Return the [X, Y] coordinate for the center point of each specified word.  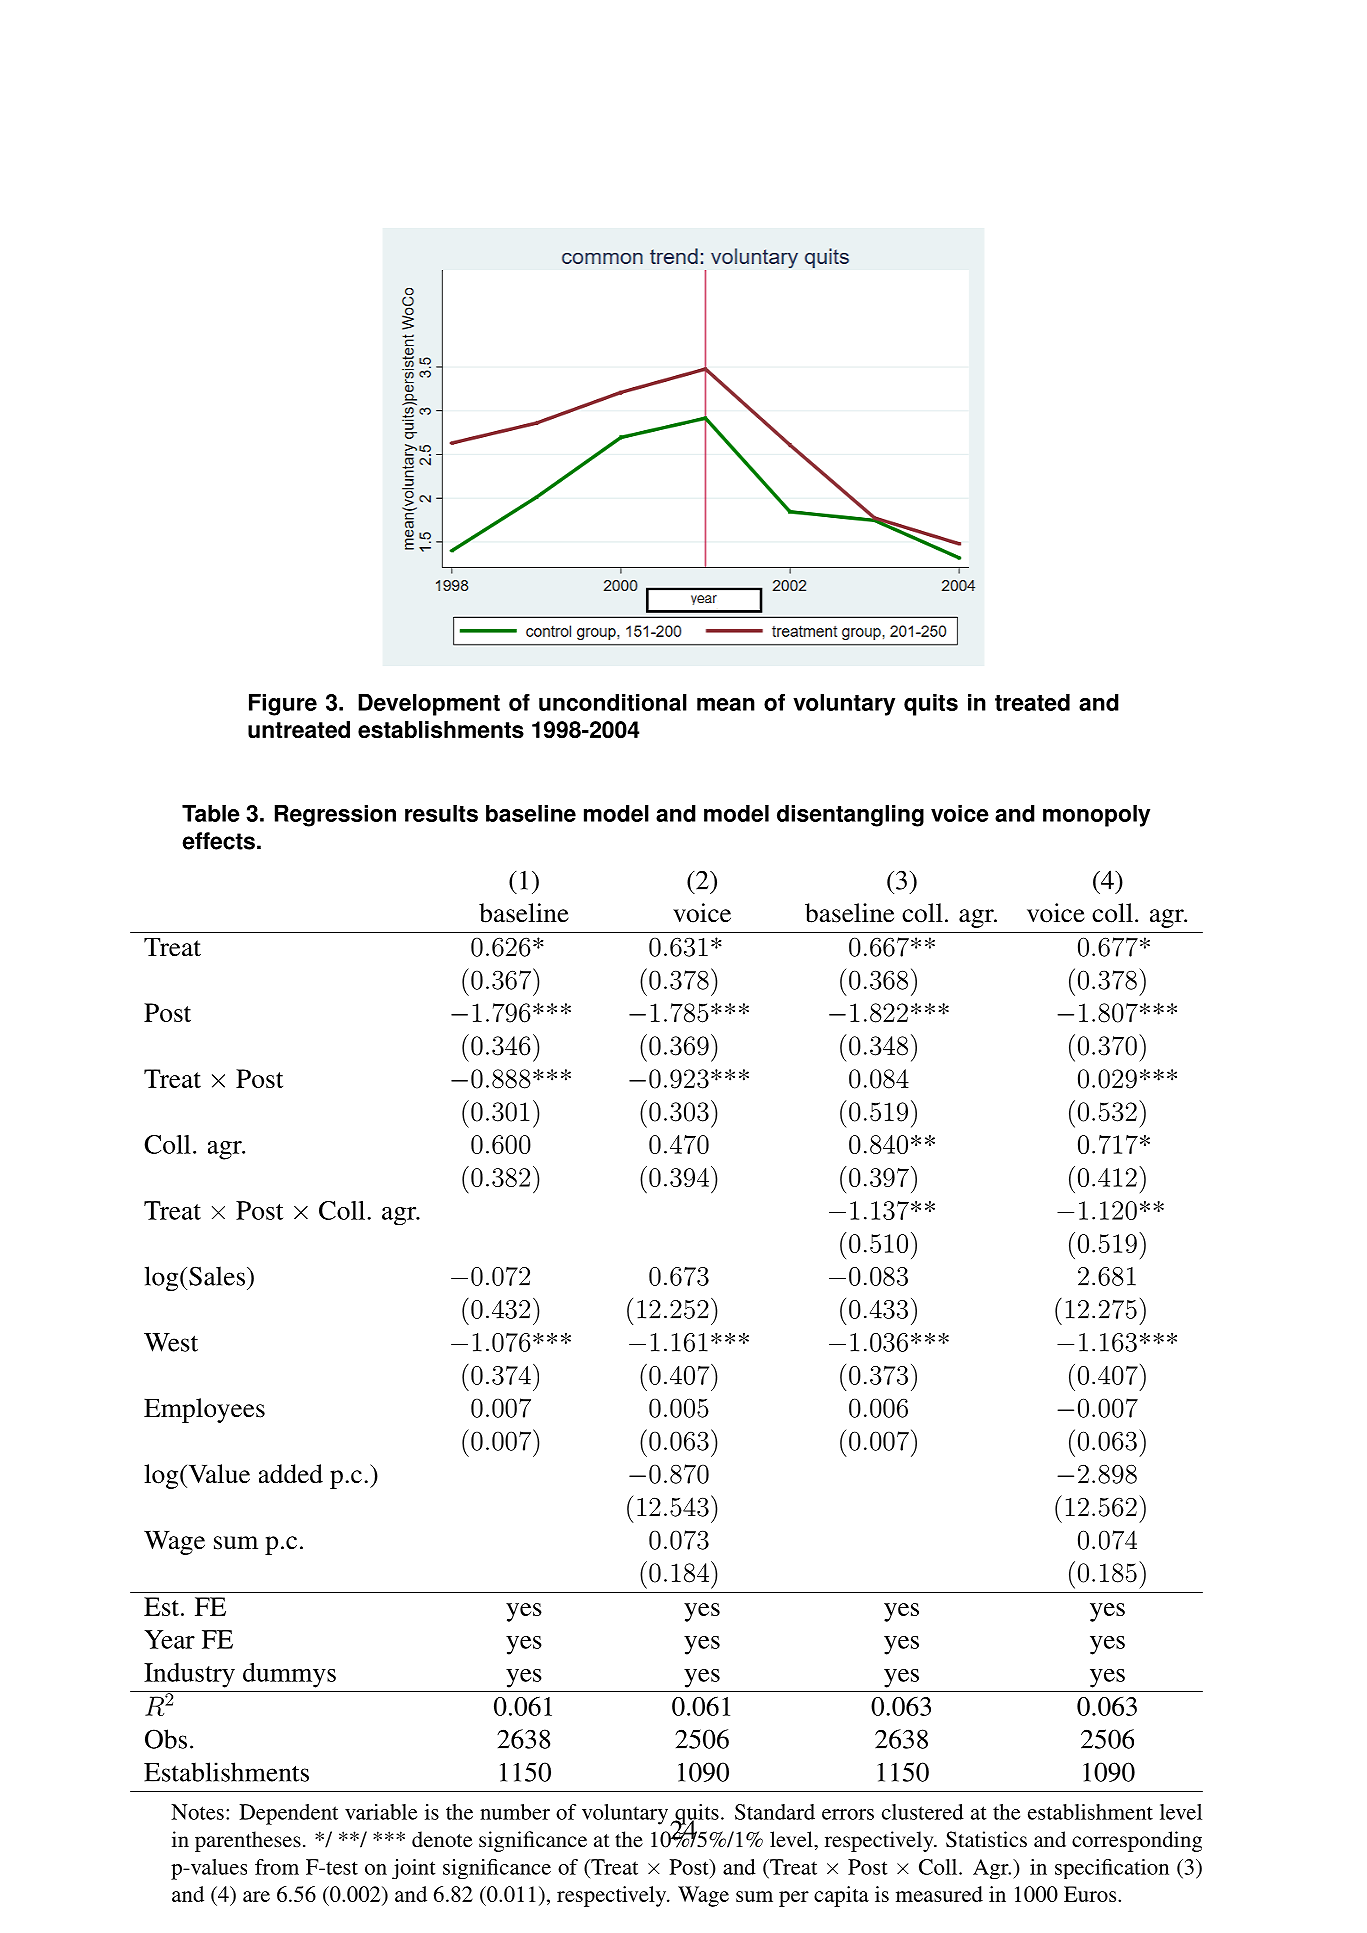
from [277, 1867]
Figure [283, 705]
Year [169, 1639]
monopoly [1096, 816]
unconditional [613, 702]
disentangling [850, 816]
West [171, 1342]
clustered [923, 1812]
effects [218, 841]
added [291, 1474]
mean [726, 704]
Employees [204, 1410]
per [794, 1899]
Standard [775, 1812]
